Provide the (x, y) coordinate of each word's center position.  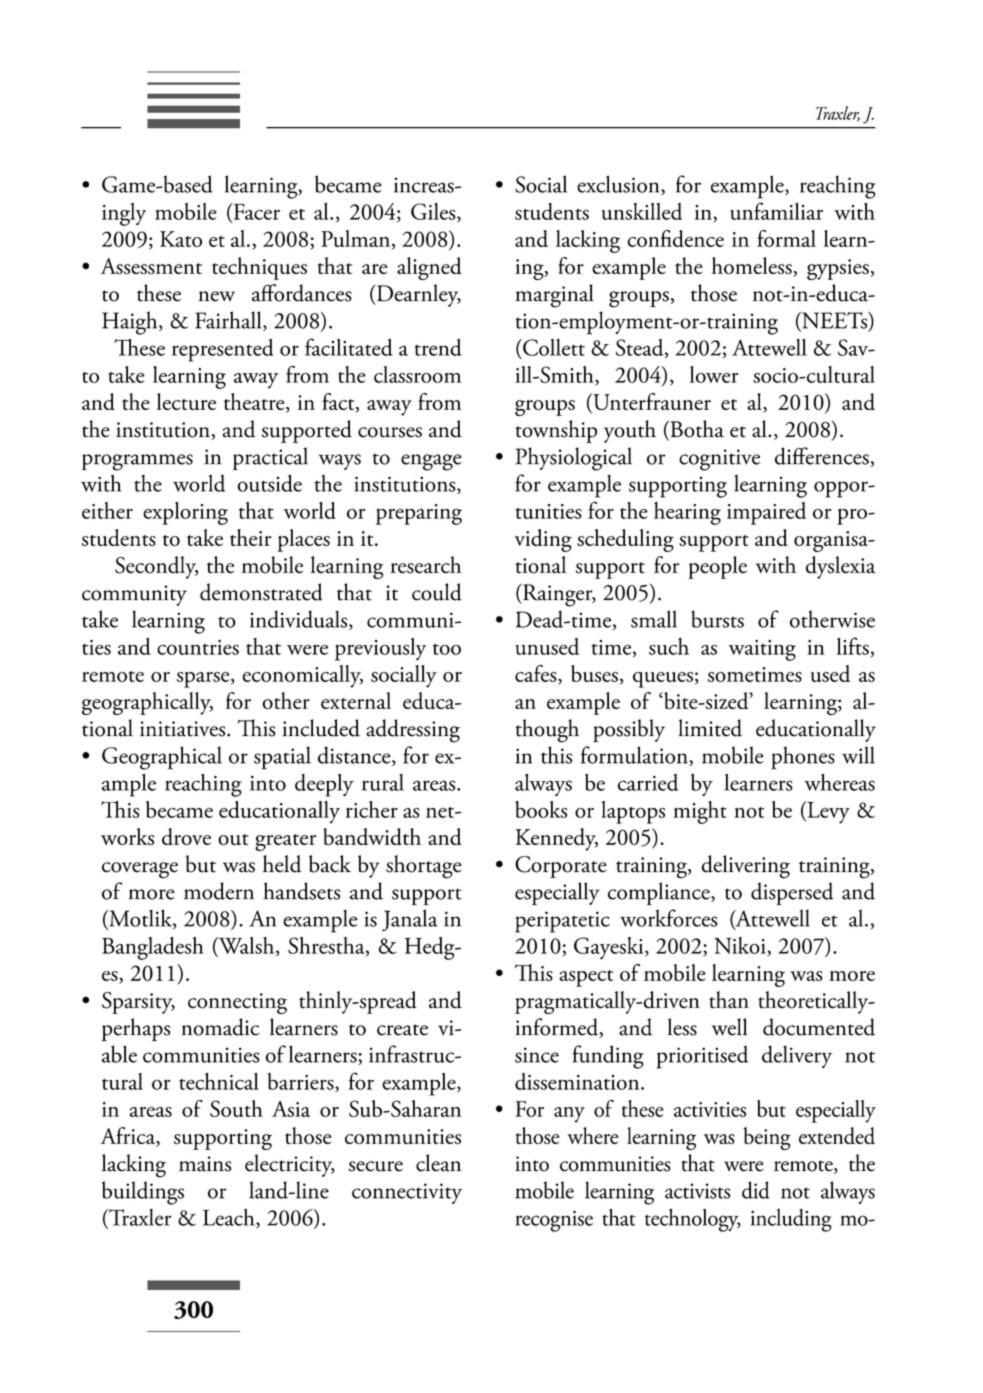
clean (438, 1163)
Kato (181, 239)
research (426, 565)
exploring (185, 513)
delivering (745, 867)
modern (219, 891)
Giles (434, 212)
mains (205, 1164)
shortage (424, 867)
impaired (766, 513)
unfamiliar (776, 211)
